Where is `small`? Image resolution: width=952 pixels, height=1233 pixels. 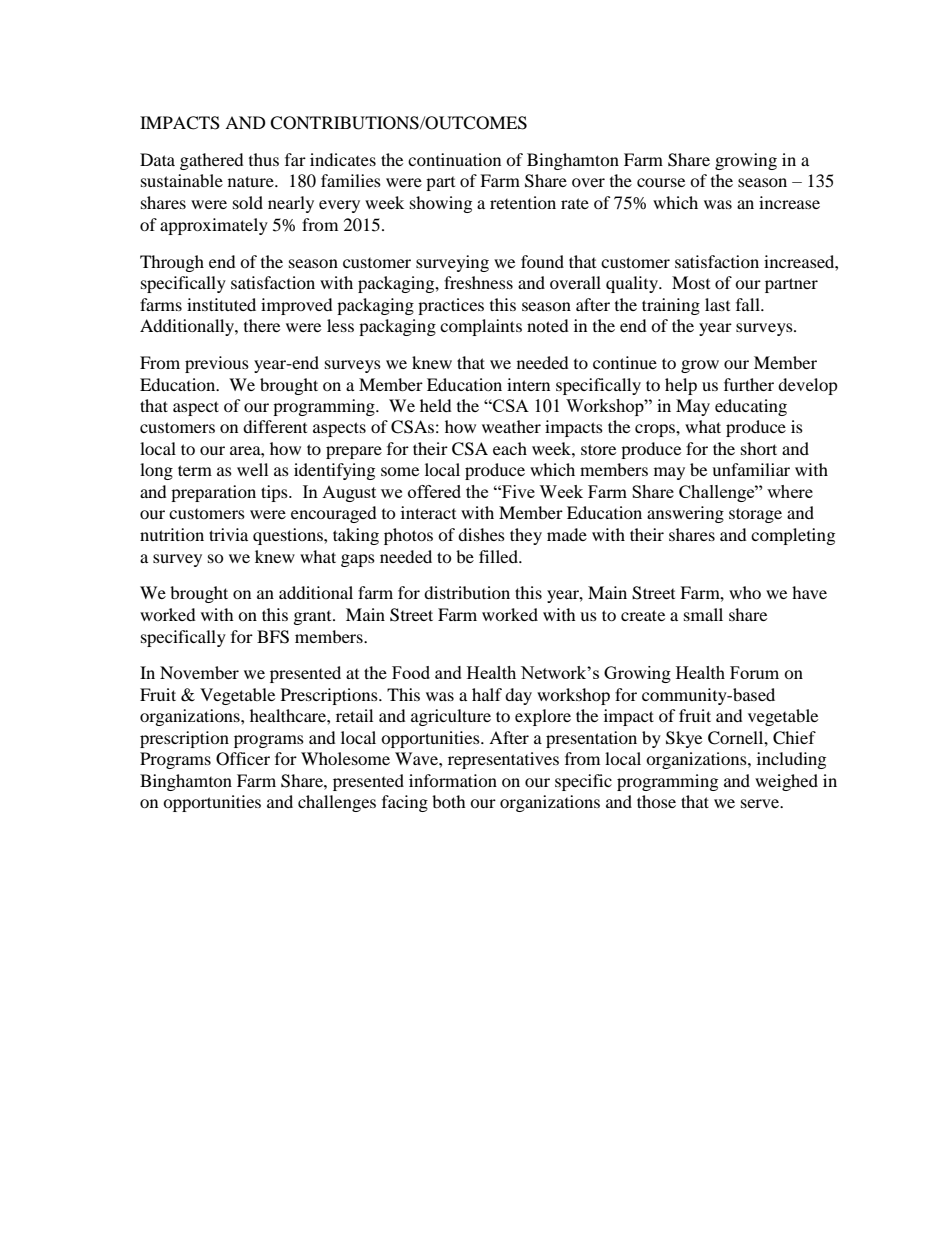
small is located at coordinates (703, 614).
